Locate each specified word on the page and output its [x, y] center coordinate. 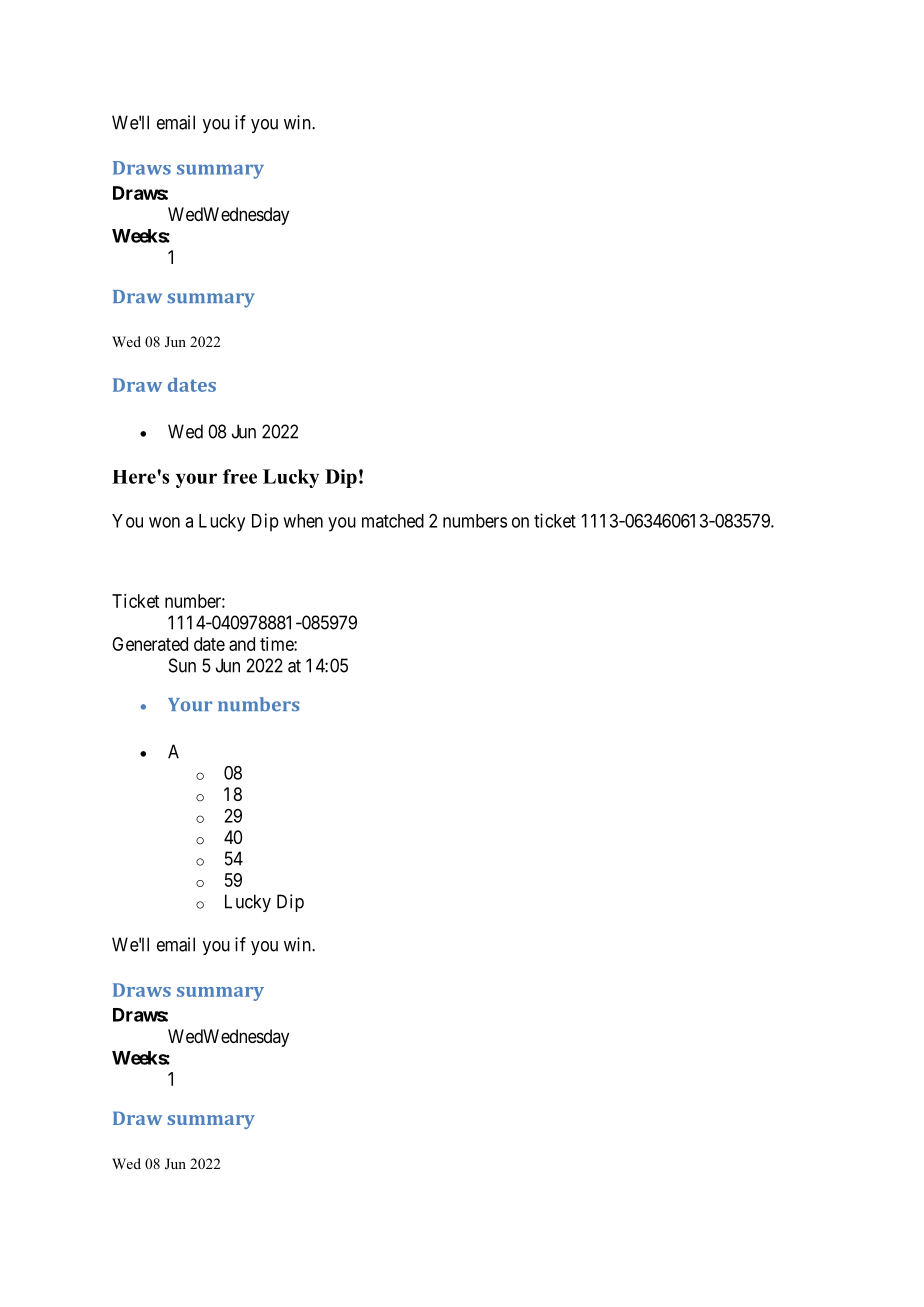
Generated [150, 644]
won [164, 522]
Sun [182, 665]
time [277, 644]
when [303, 521]
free [240, 476]
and [242, 644]
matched [393, 521]
